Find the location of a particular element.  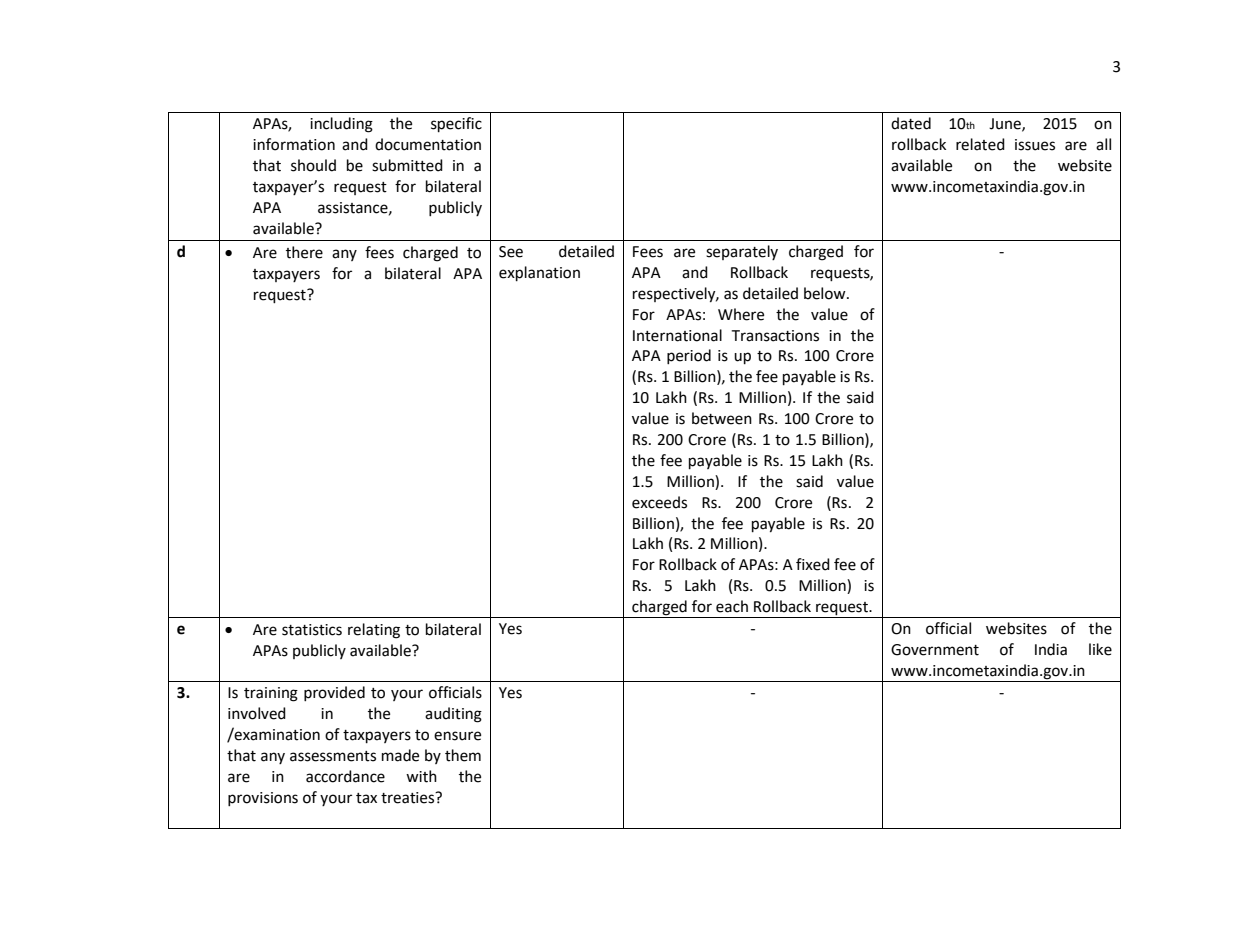

fixed is located at coordinates (813, 564).
